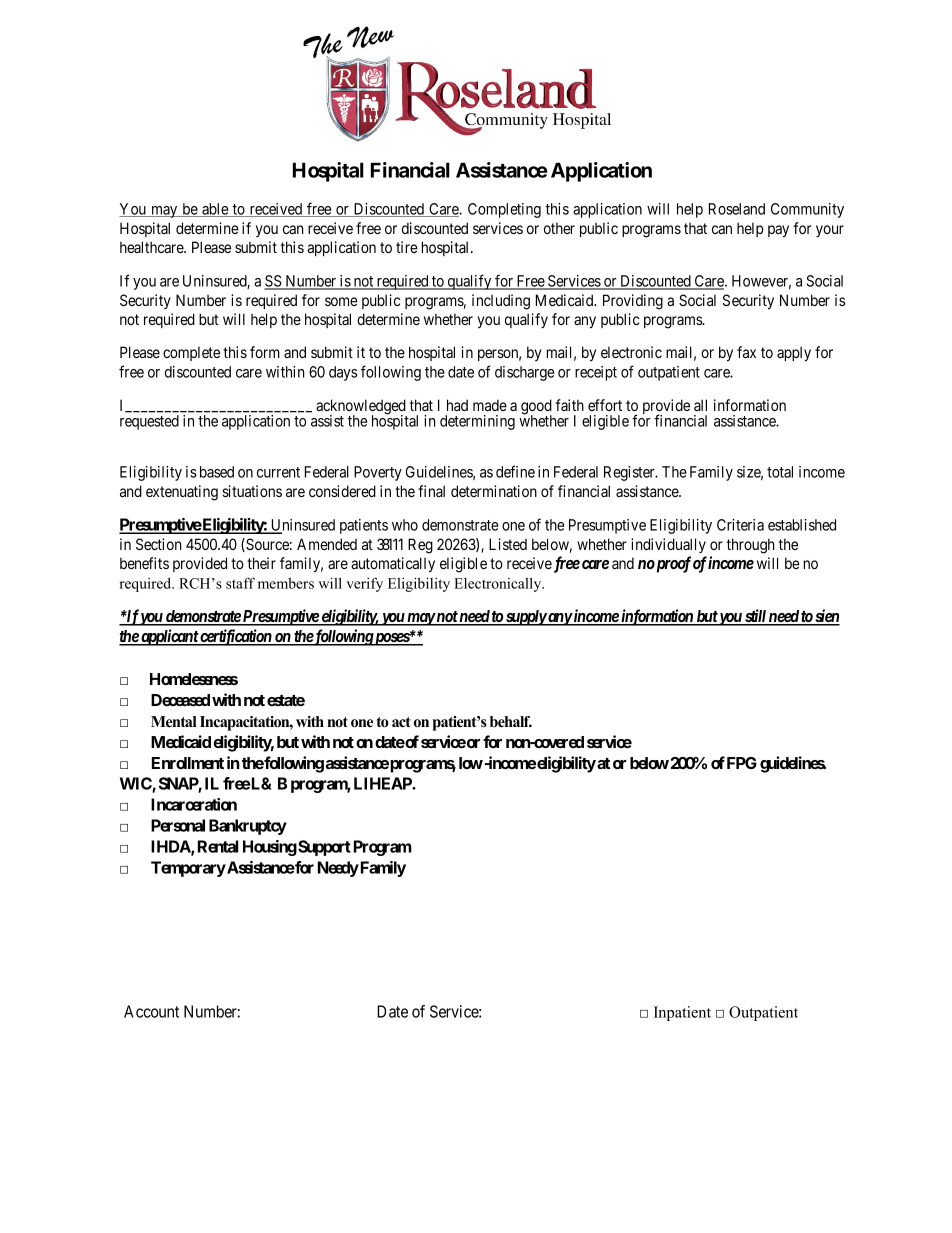  I want to click on FPG, so click(742, 763).
